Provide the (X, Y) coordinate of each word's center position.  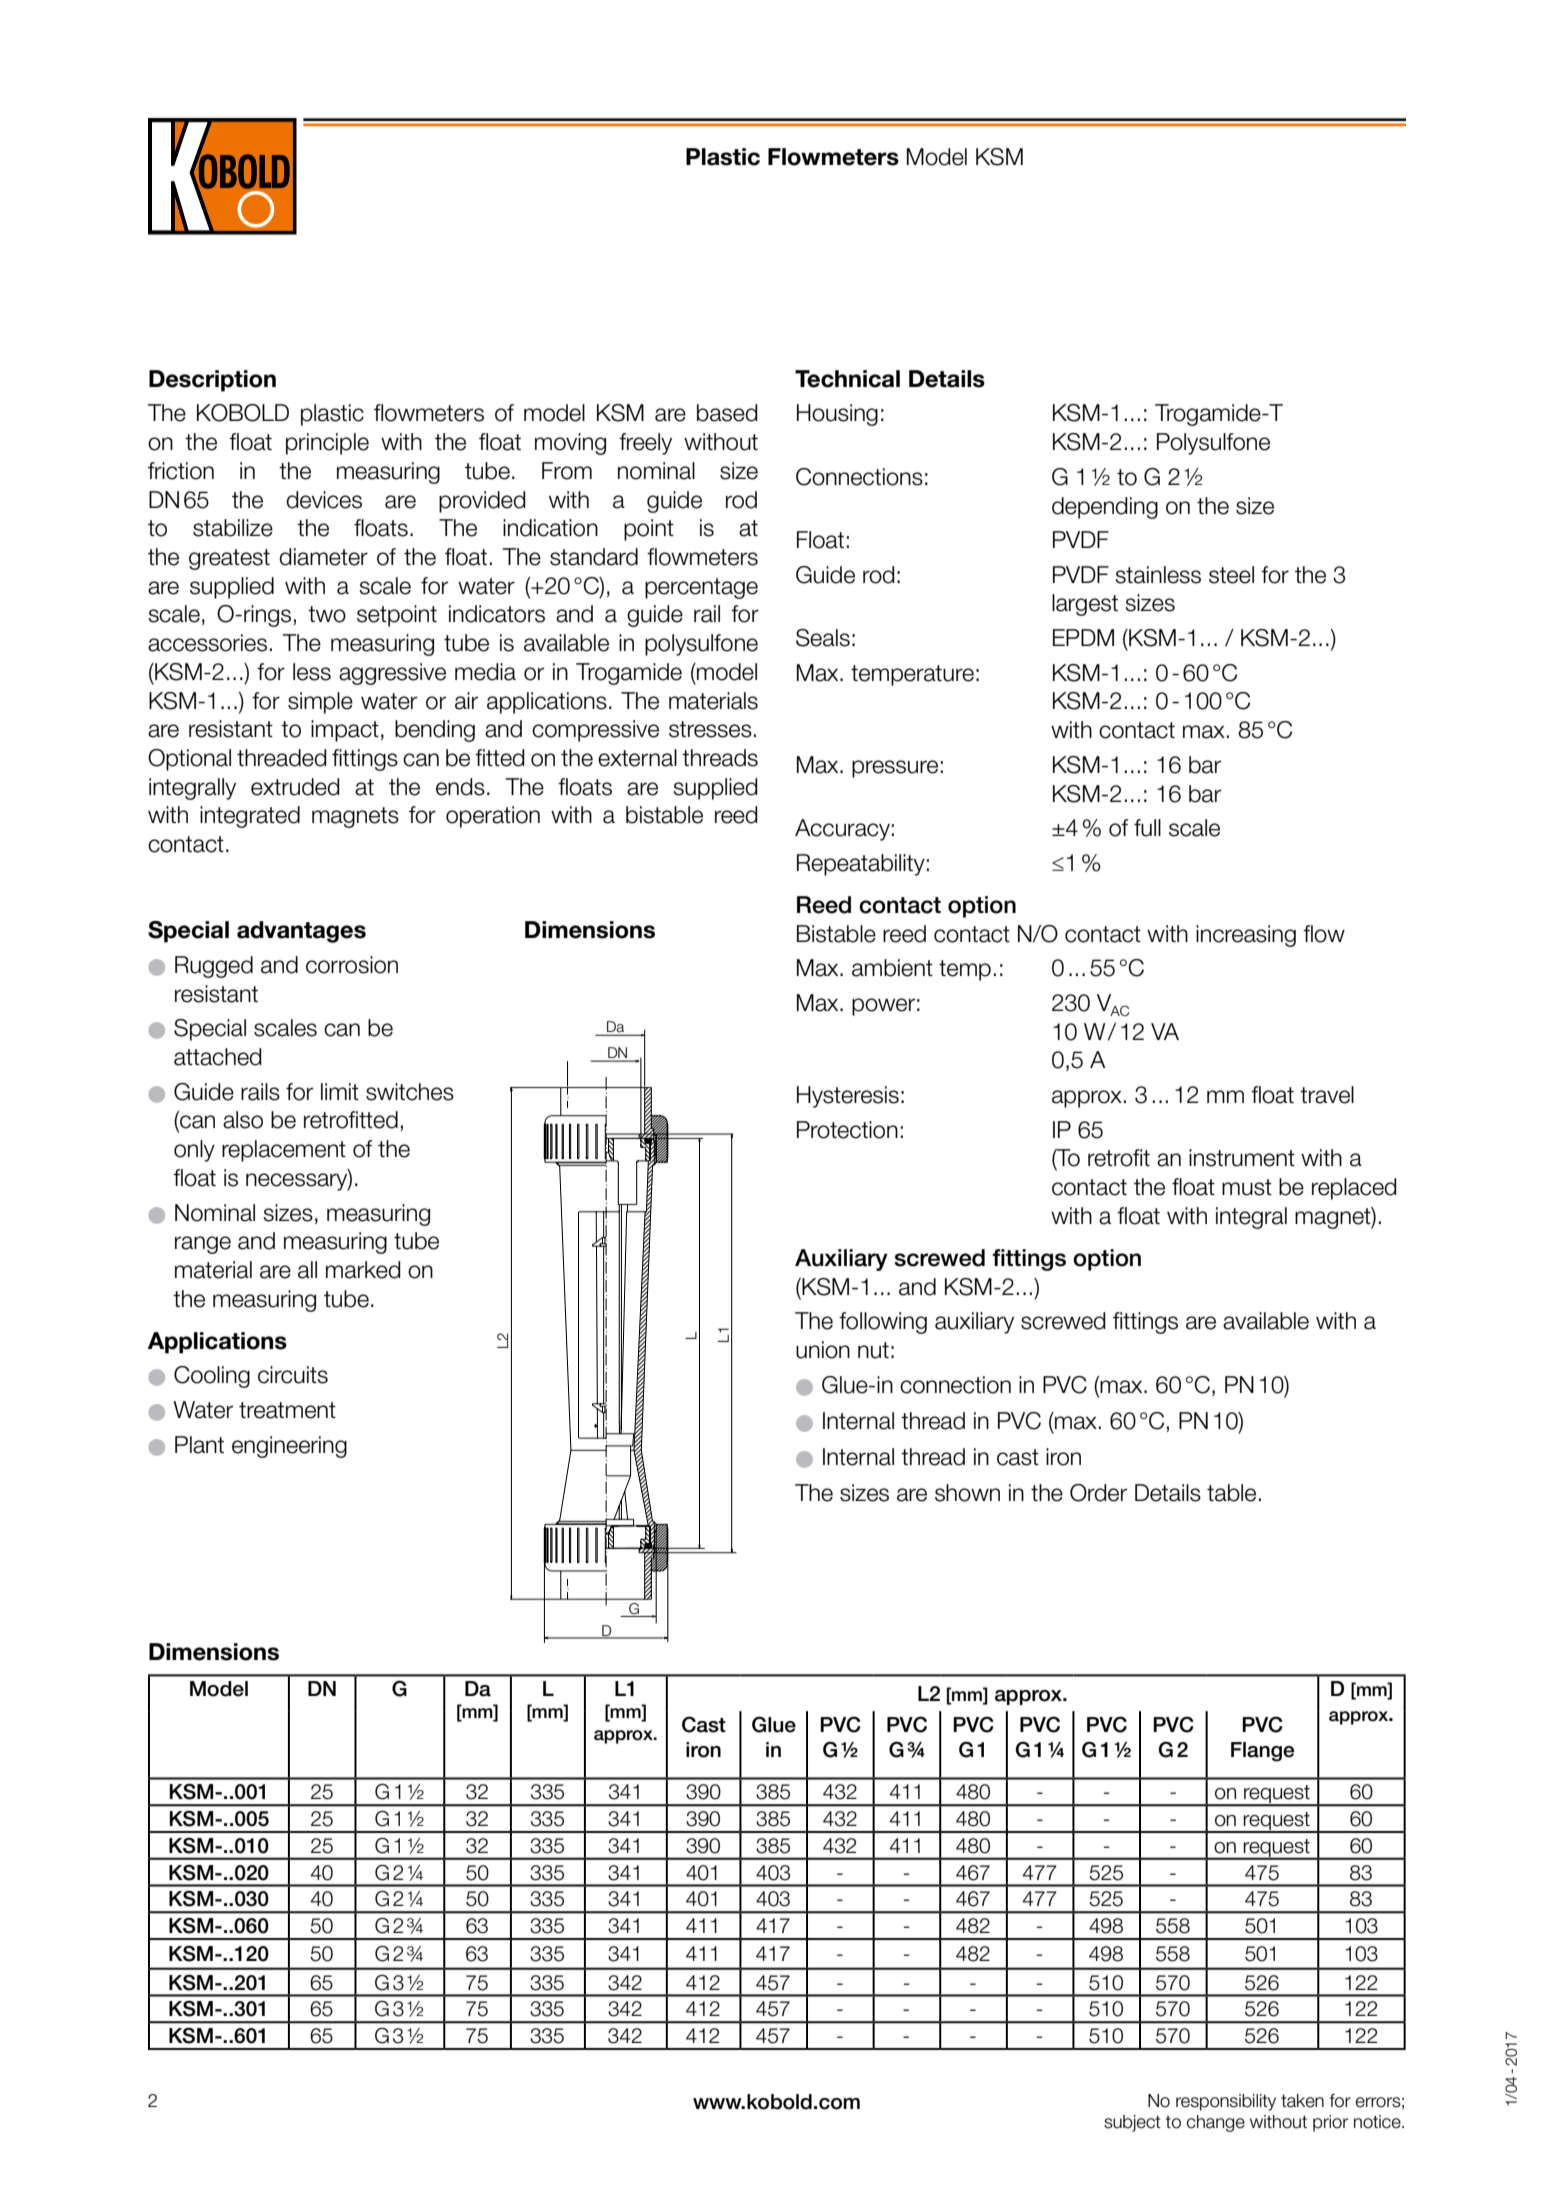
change (1216, 2123)
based (727, 413)
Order (1099, 1493)
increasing (1246, 936)
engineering (289, 1447)
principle (327, 444)
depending (1105, 508)
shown (967, 1493)
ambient (892, 968)
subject (1132, 2123)
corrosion (352, 965)
